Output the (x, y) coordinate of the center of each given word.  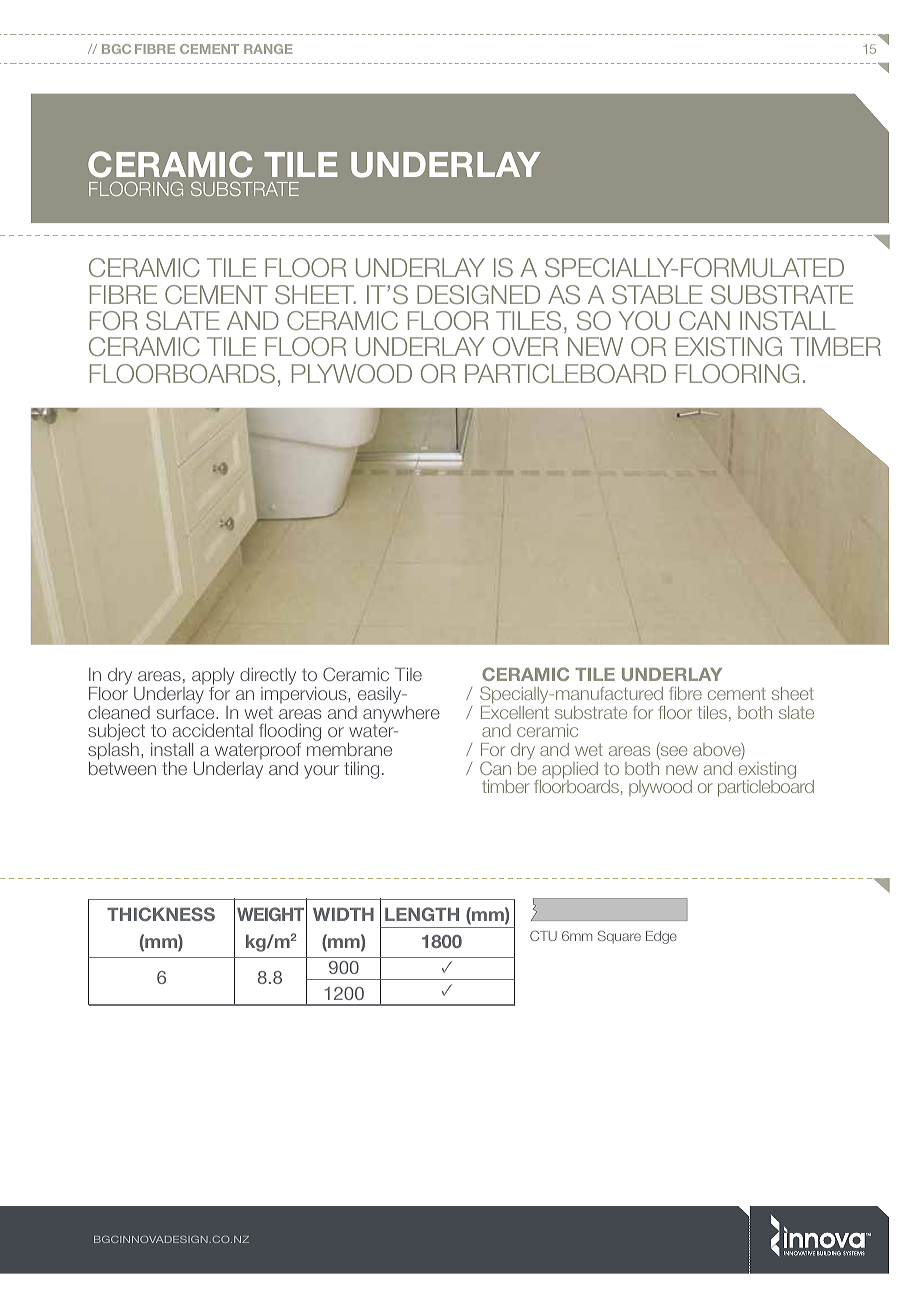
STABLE (657, 294)
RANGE (268, 49)
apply (213, 678)
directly (268, 678)
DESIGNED (478, 294)
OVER (525, 346)
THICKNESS (161, 914)
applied (569, 771)
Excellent (515, 711)
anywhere (401, 714)
